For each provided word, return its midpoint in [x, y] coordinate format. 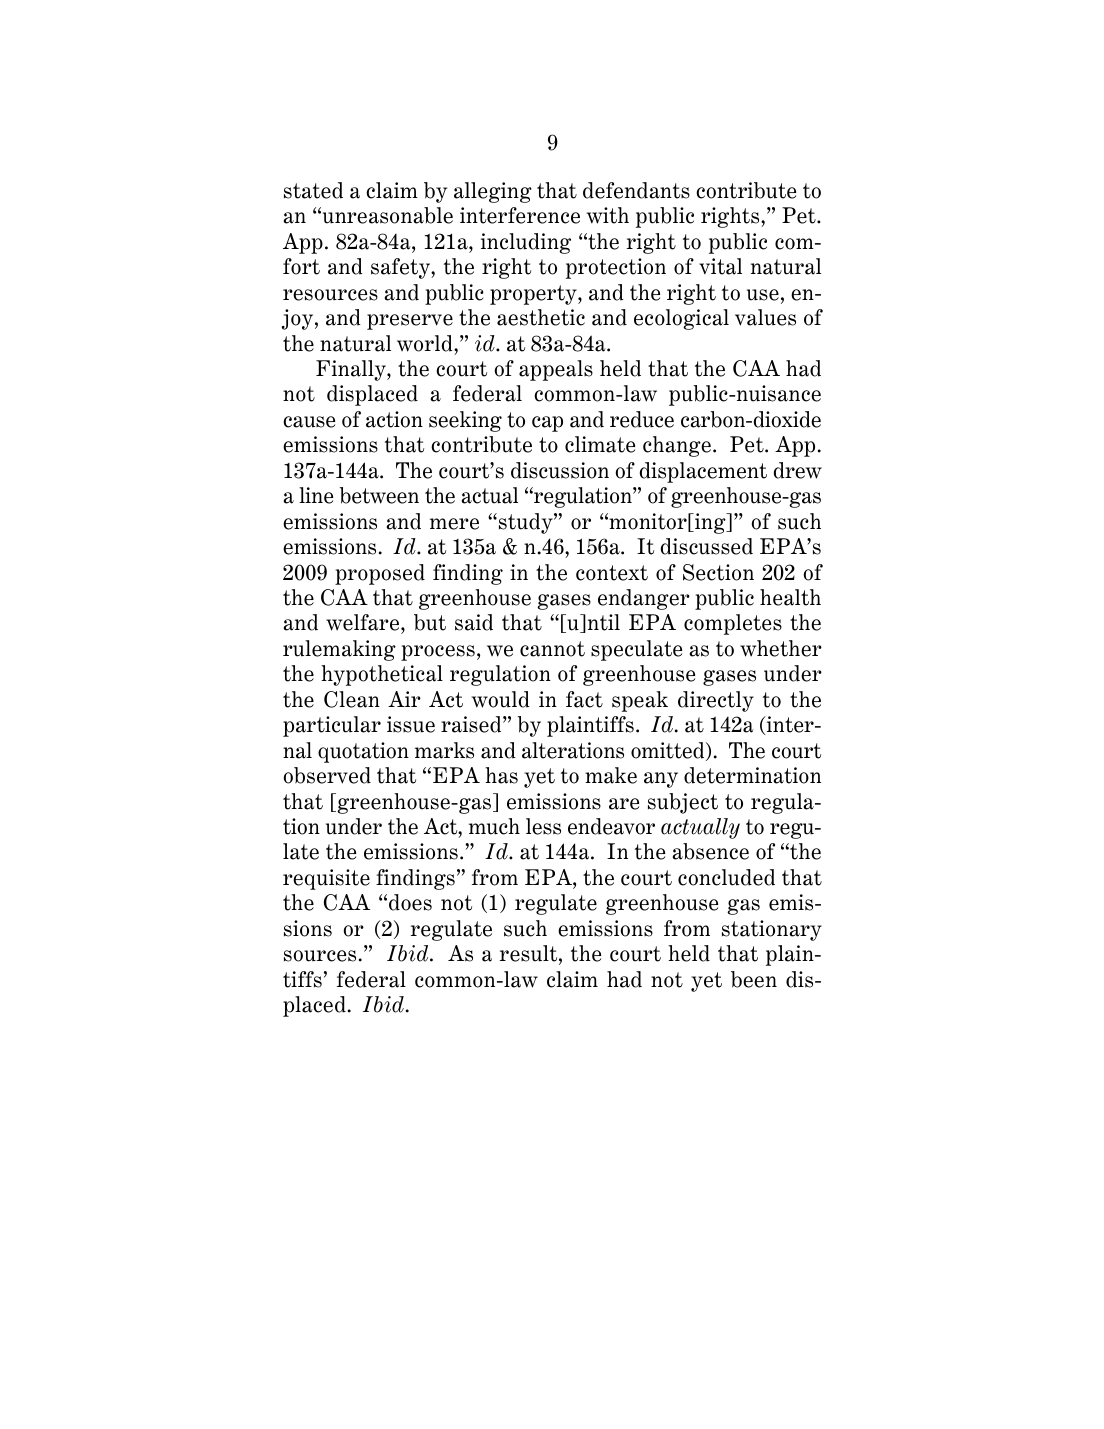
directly [716, 701]
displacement [703, 472]
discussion [560, 470]
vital [720, 266]
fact [584, 699]
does [410, 902]
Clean [352, 699]
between [379, 495]
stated [313, 190]
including [526, 243]
